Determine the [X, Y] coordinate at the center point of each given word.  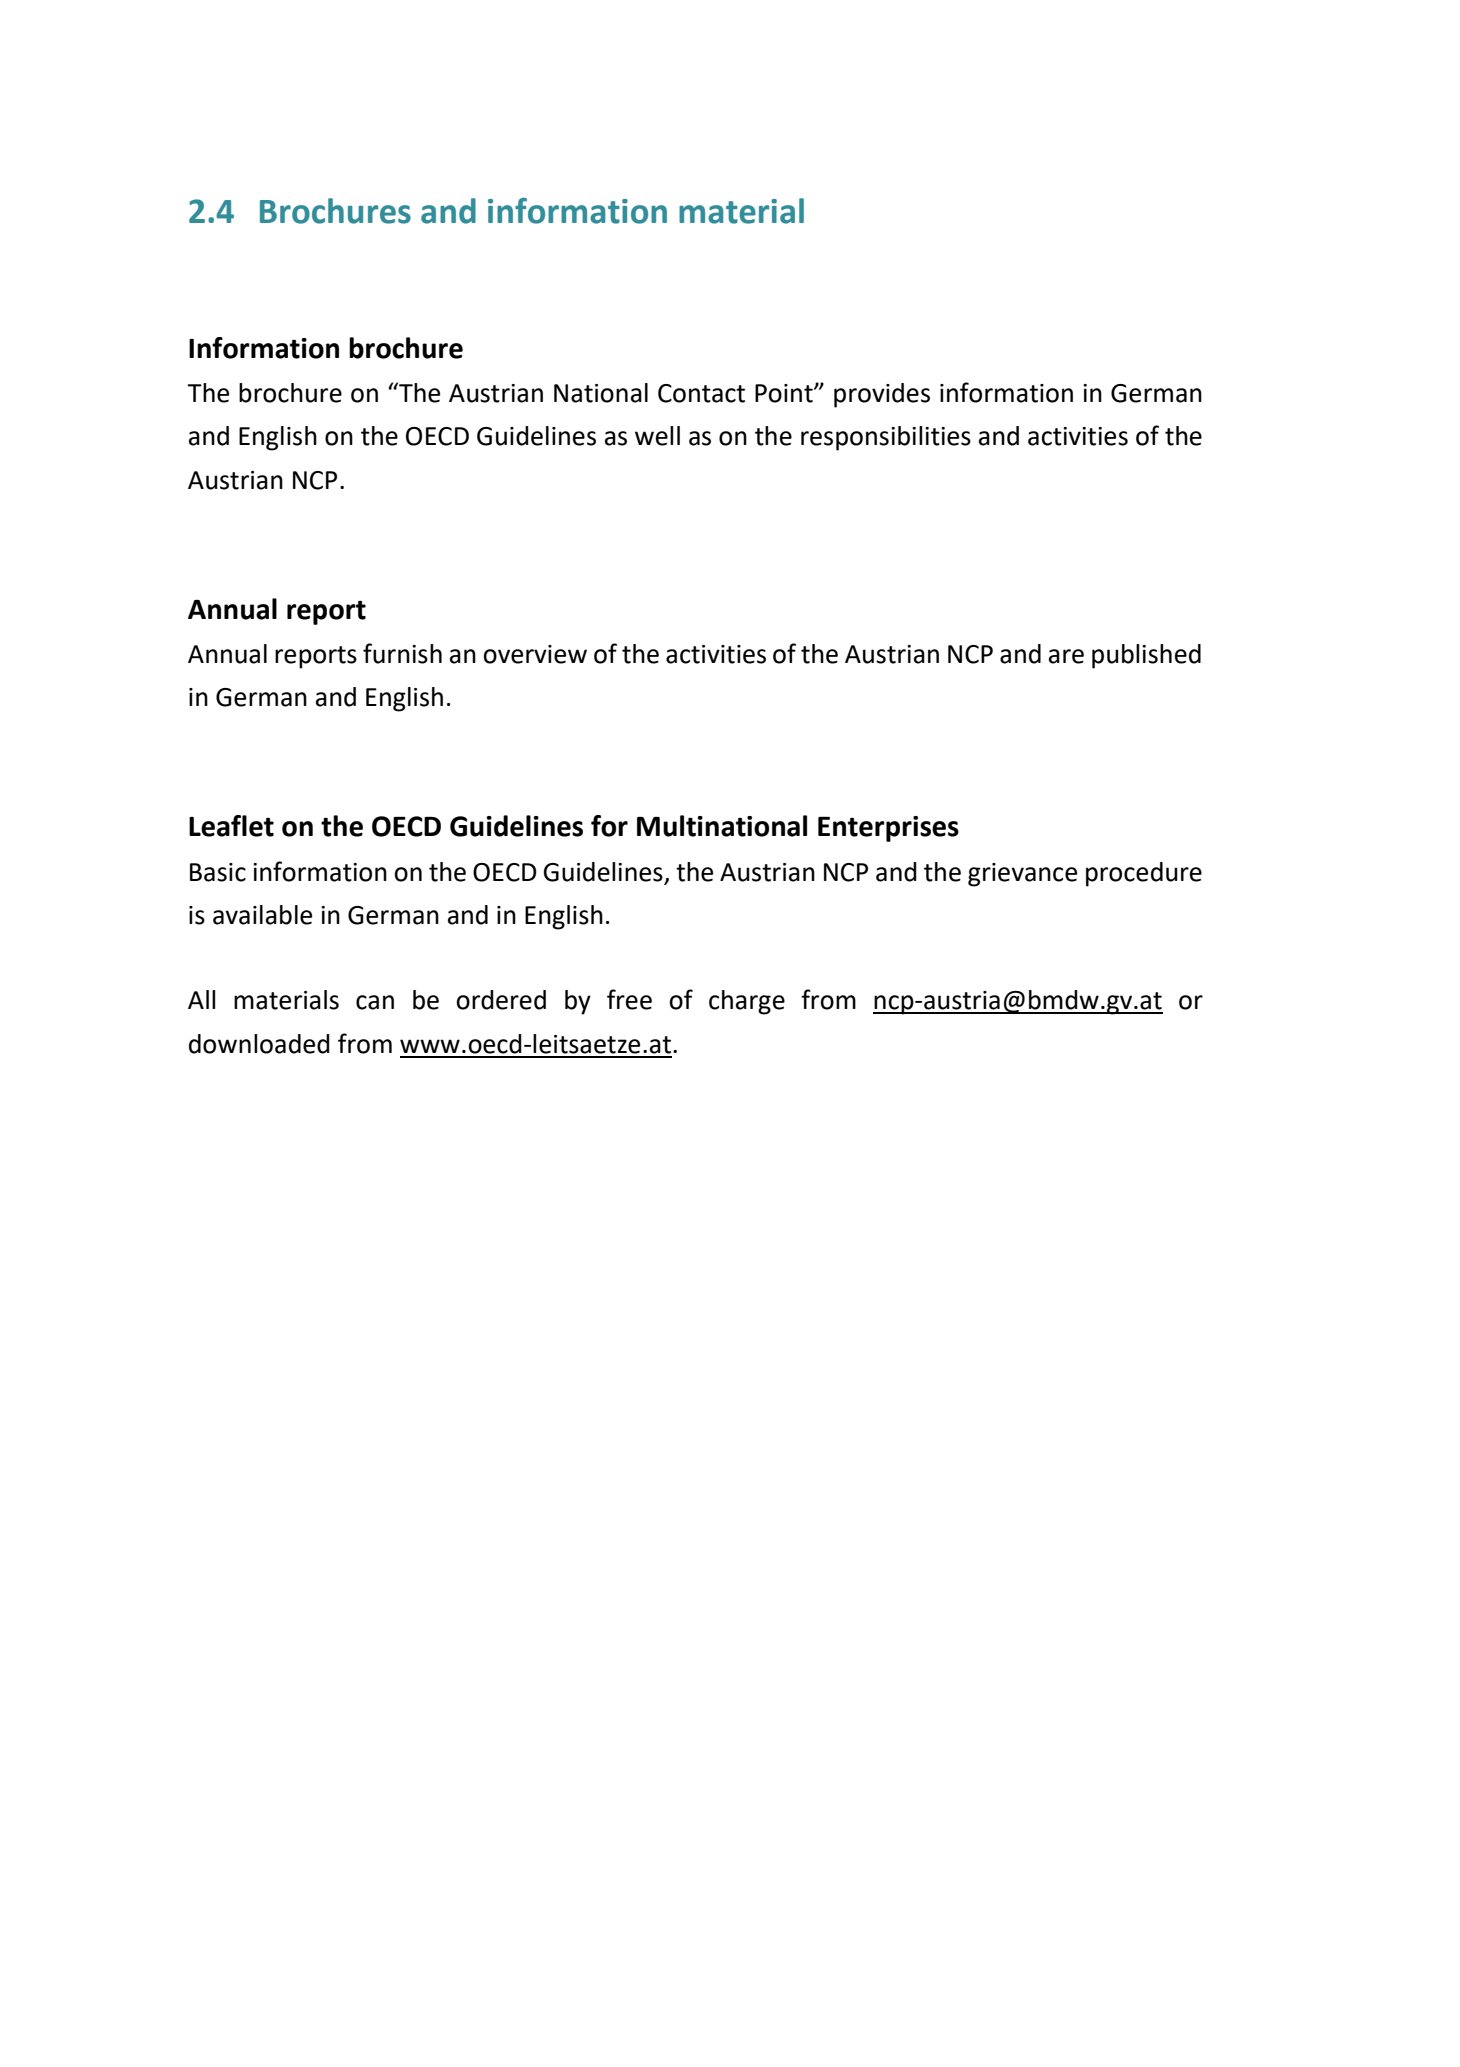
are [1066, 656]
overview [535, 654]
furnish [402, 653]
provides [882, 395]
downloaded [259, 1044]
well [657, 436]
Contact [701, 393]
